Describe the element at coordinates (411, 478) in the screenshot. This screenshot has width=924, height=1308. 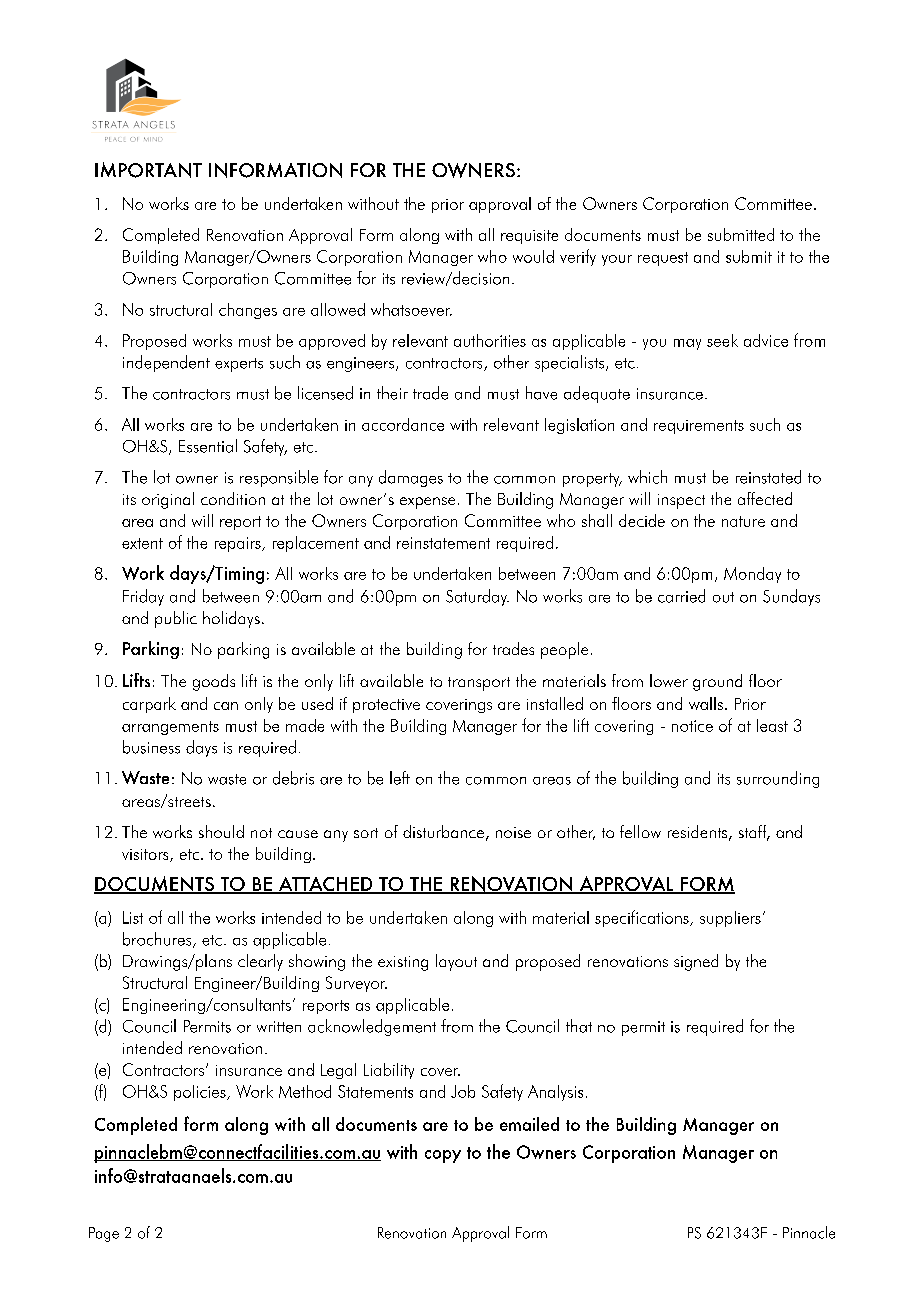
I see `damages` at that location.
